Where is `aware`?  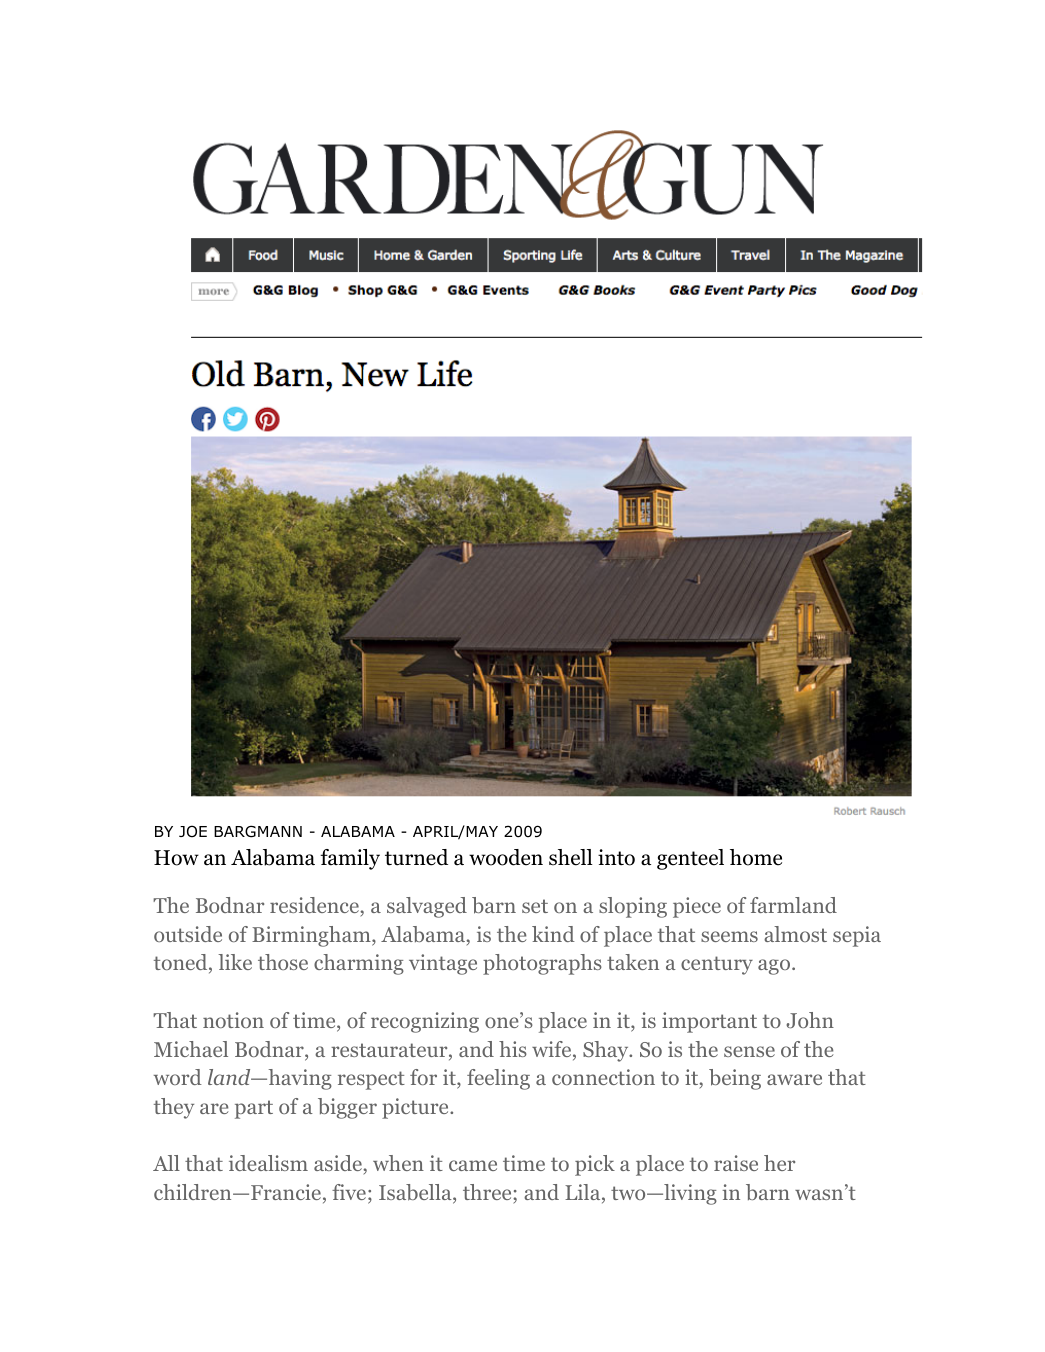
aware is located at coordinates (794, 1079).
